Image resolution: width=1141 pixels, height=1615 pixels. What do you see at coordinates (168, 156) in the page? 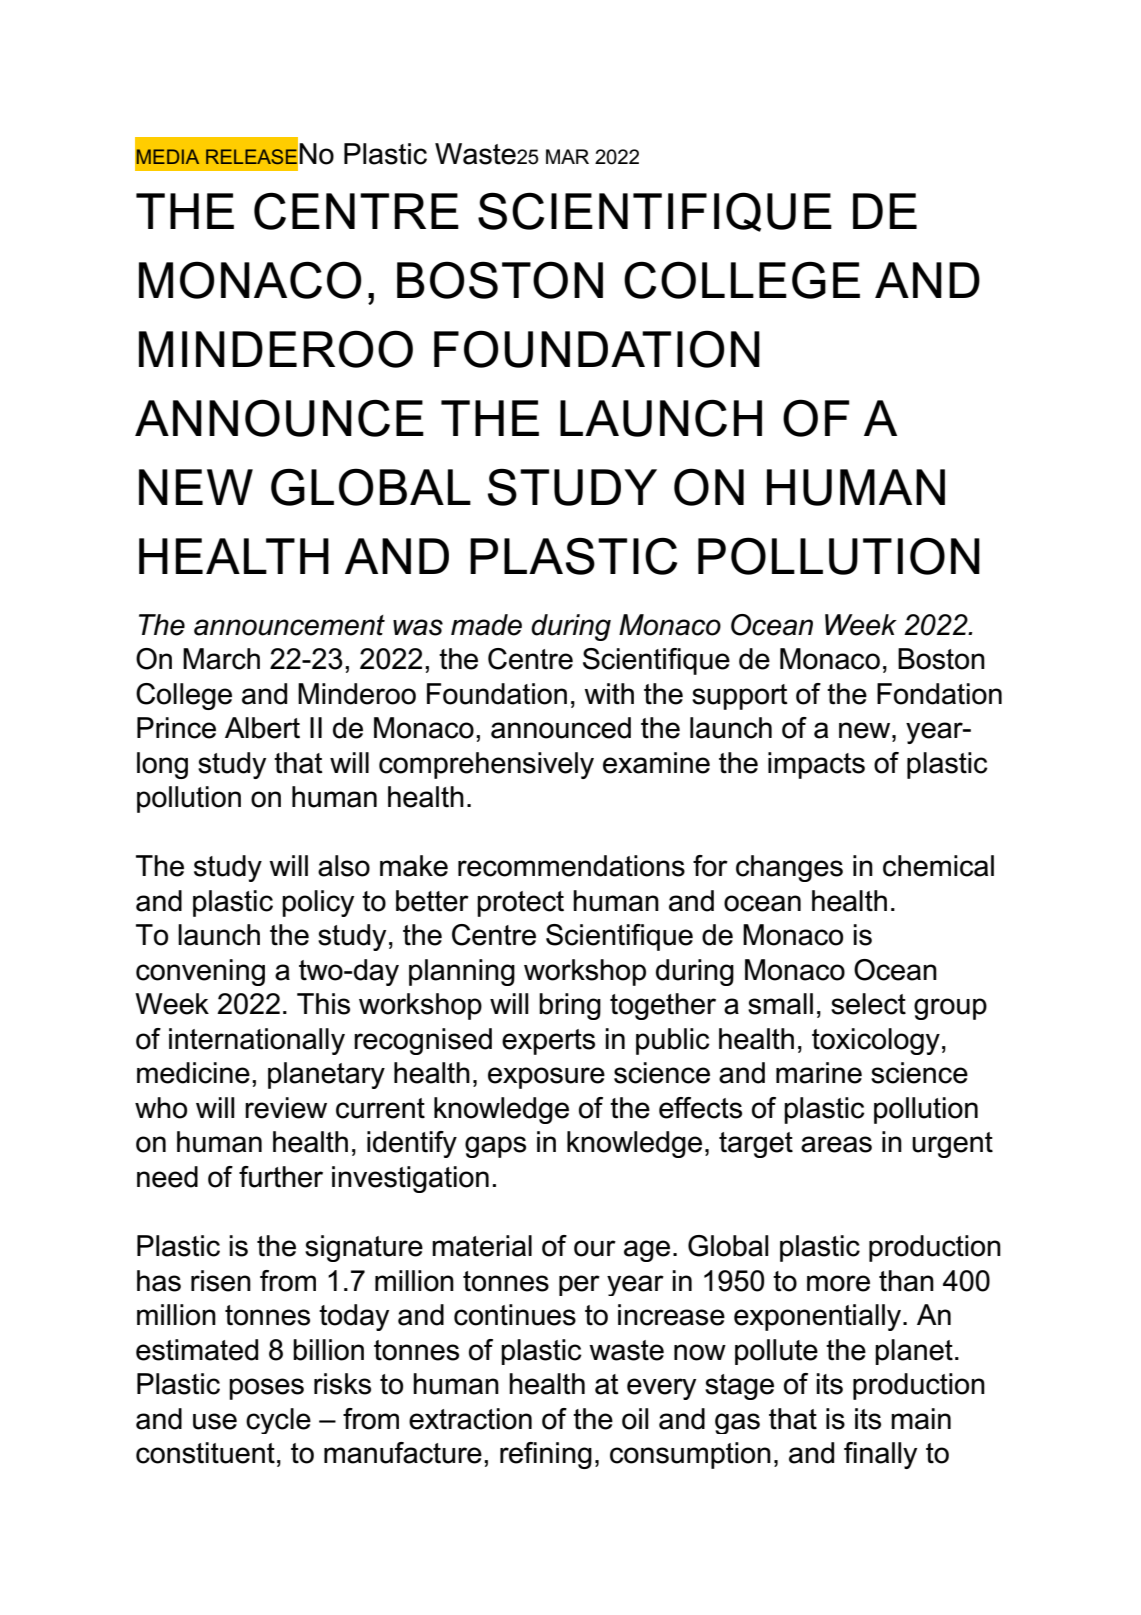
I see `MEDIA` at bounding box center [168, 156].
